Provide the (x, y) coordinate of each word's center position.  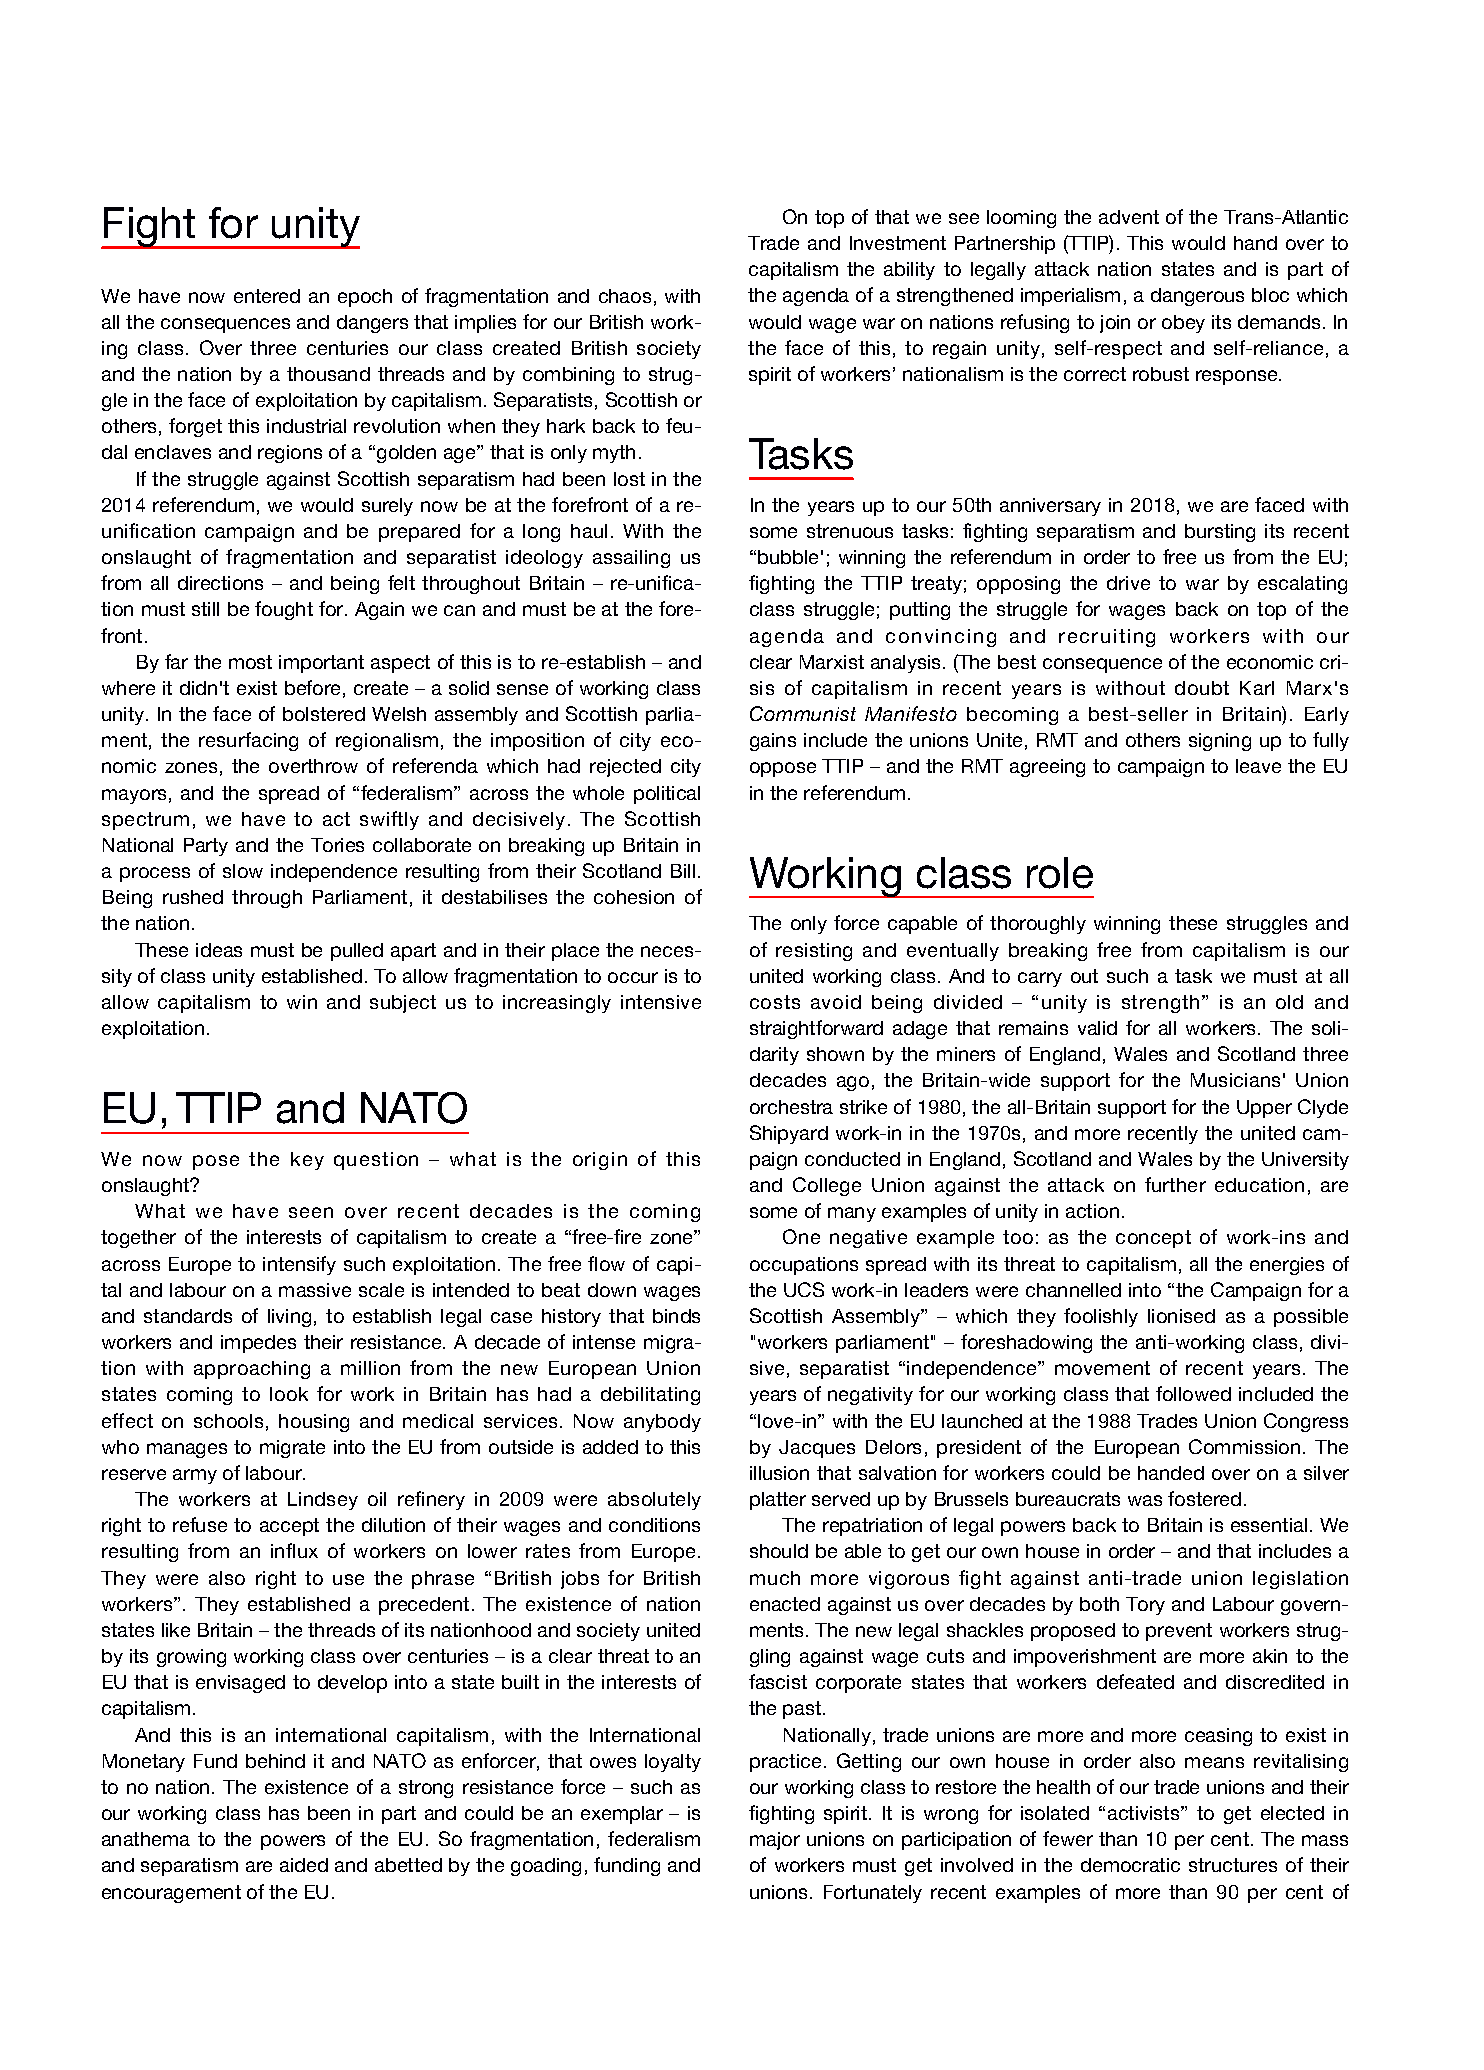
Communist (803, 713)
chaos (625, 296)
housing (314, 1423)
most (250, 662)
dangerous (1197, 297)
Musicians (1235, 1080)
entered (267, 296)
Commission (1244, 1446)
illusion (779, 1473)
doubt (1202, 688)
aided (304, 1865)
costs (775, 1002)
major (775, 1841)
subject (403, 1004)
